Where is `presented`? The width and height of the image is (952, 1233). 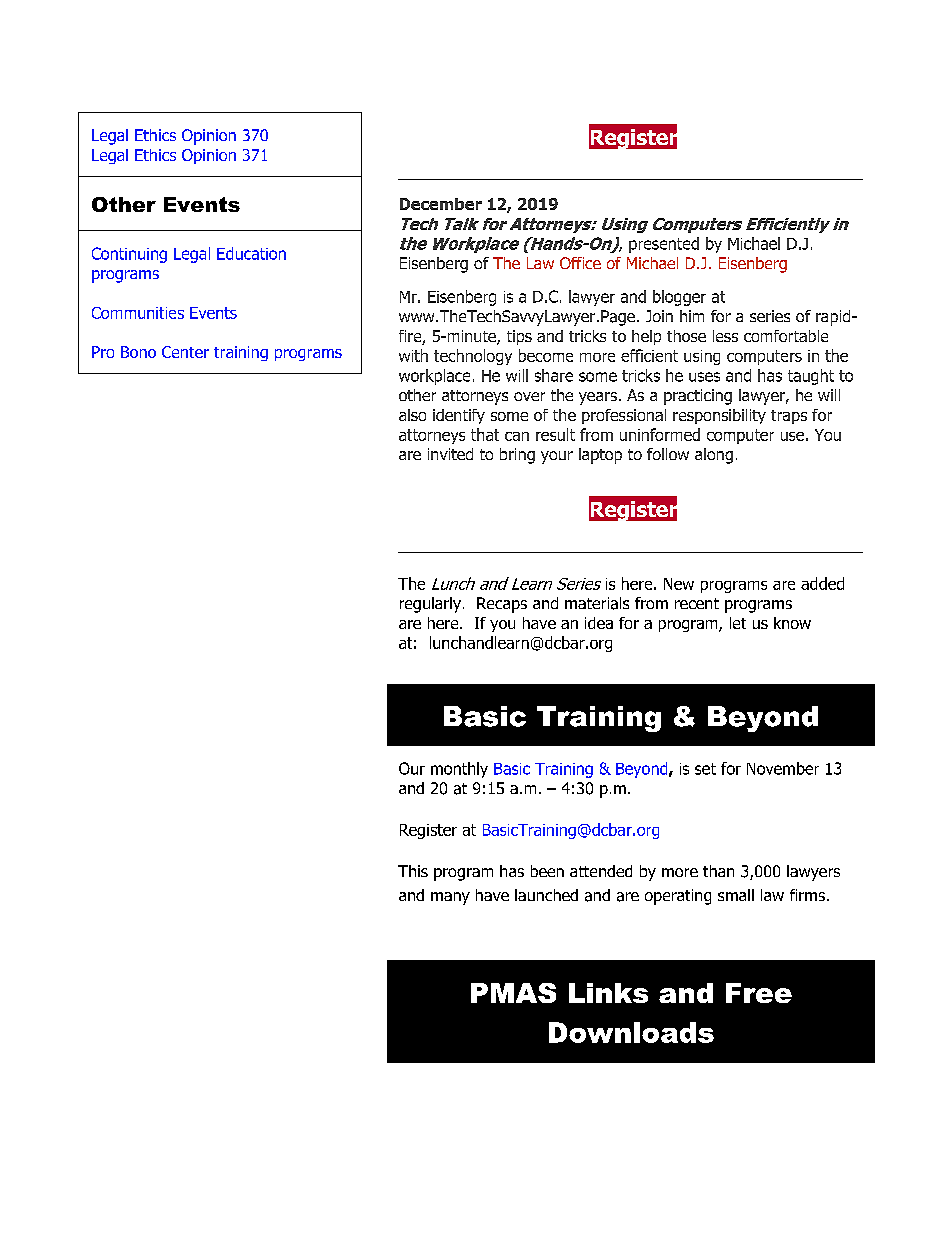 presented is located at coordinates (664, 245).
